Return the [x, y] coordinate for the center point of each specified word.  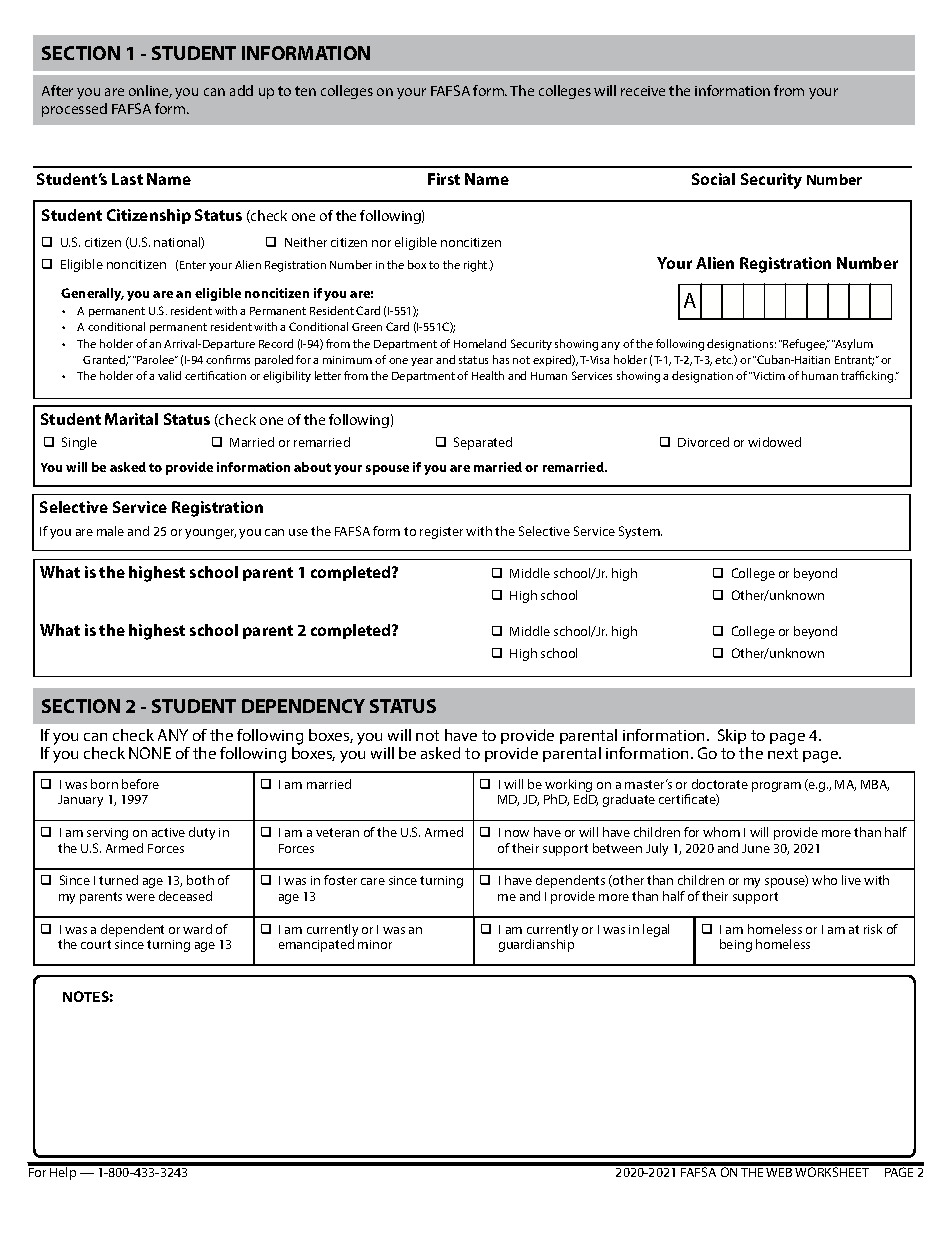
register [441, 533]
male [110, 531]
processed [74, 110]
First [444, 179]
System [640, 532]
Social [713, 179]
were [140, 897]
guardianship [536, 945]
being [736, 945]
